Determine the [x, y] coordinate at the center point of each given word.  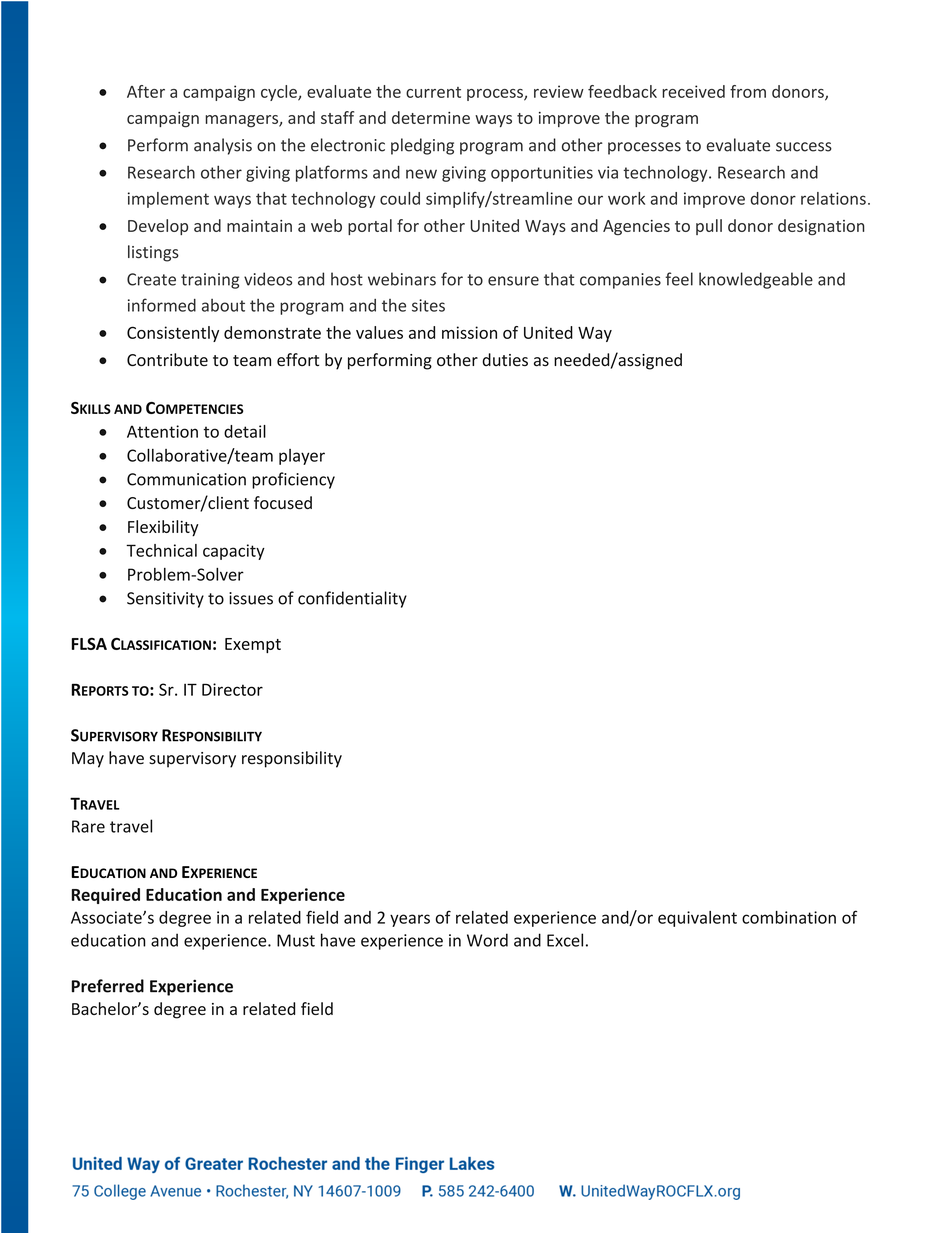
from [748, 91]
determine [431, 117]
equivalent [697, 919]
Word [487, 940]
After [146, 91]
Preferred [108, 986]
